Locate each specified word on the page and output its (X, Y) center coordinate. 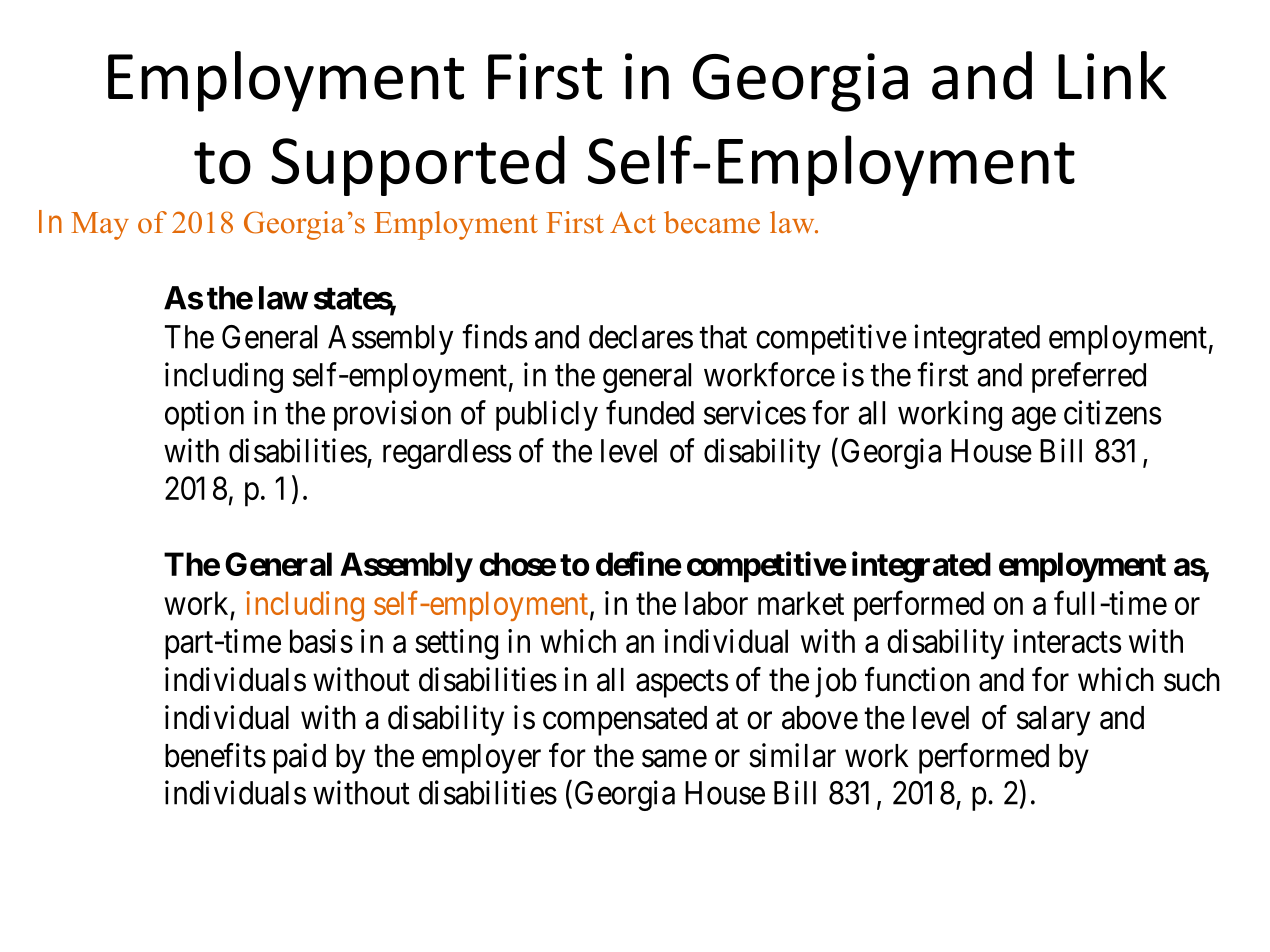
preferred (1089, 377)
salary (1053, 721)
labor (716, 603)
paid (300, 758)
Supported (418, 165)
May (100, 226)
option (204, 415)
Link (1112, 75)
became (712, 222)
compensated (625, 721)
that (723, 337)
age (1034, 419)
